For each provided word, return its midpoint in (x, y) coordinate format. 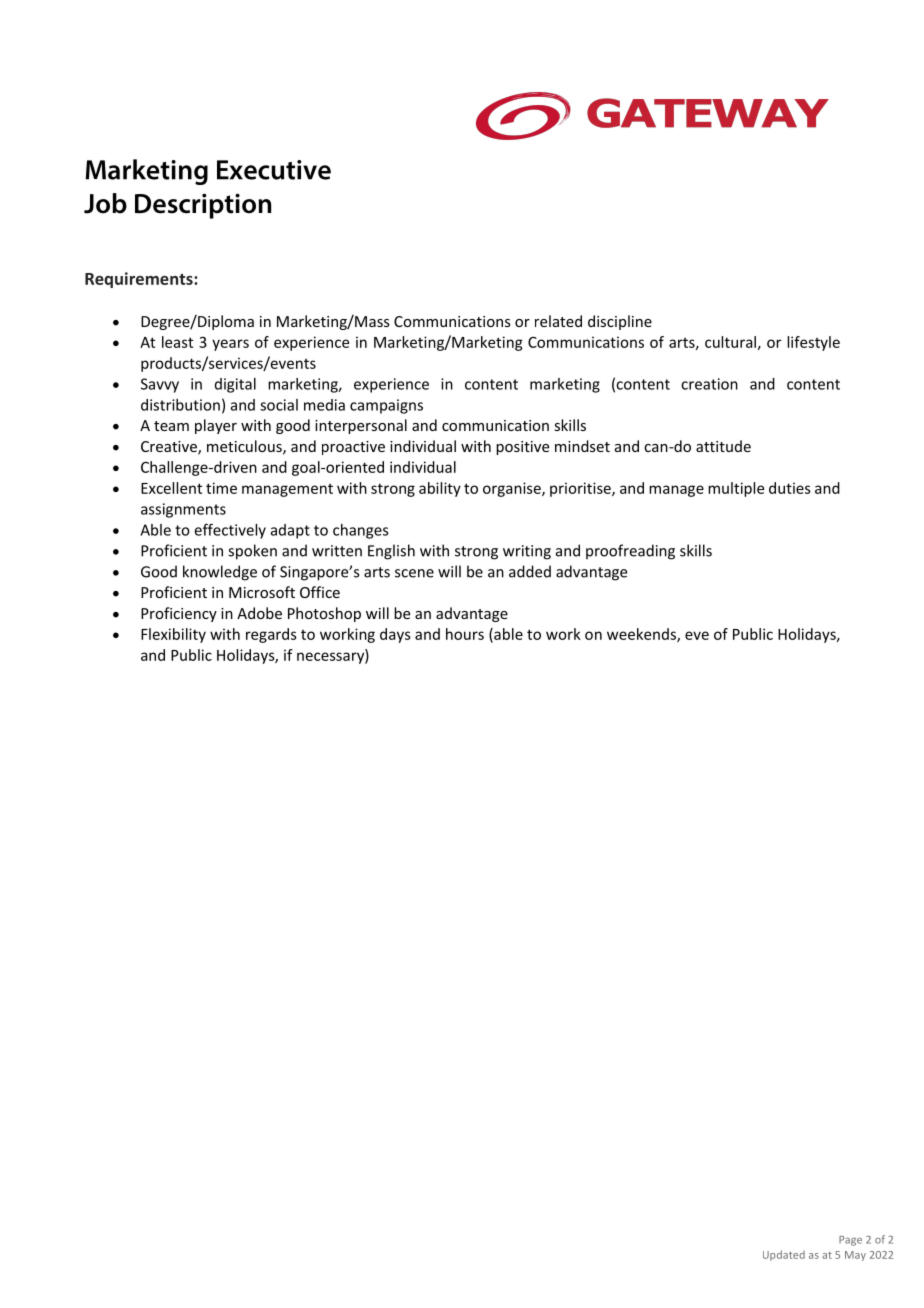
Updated (784, 1255)
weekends (642, 635)
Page (850, 1241)
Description (203, 206)
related (558, 321)
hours (465, 634)
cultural (730, 342)
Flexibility (173, 635)
